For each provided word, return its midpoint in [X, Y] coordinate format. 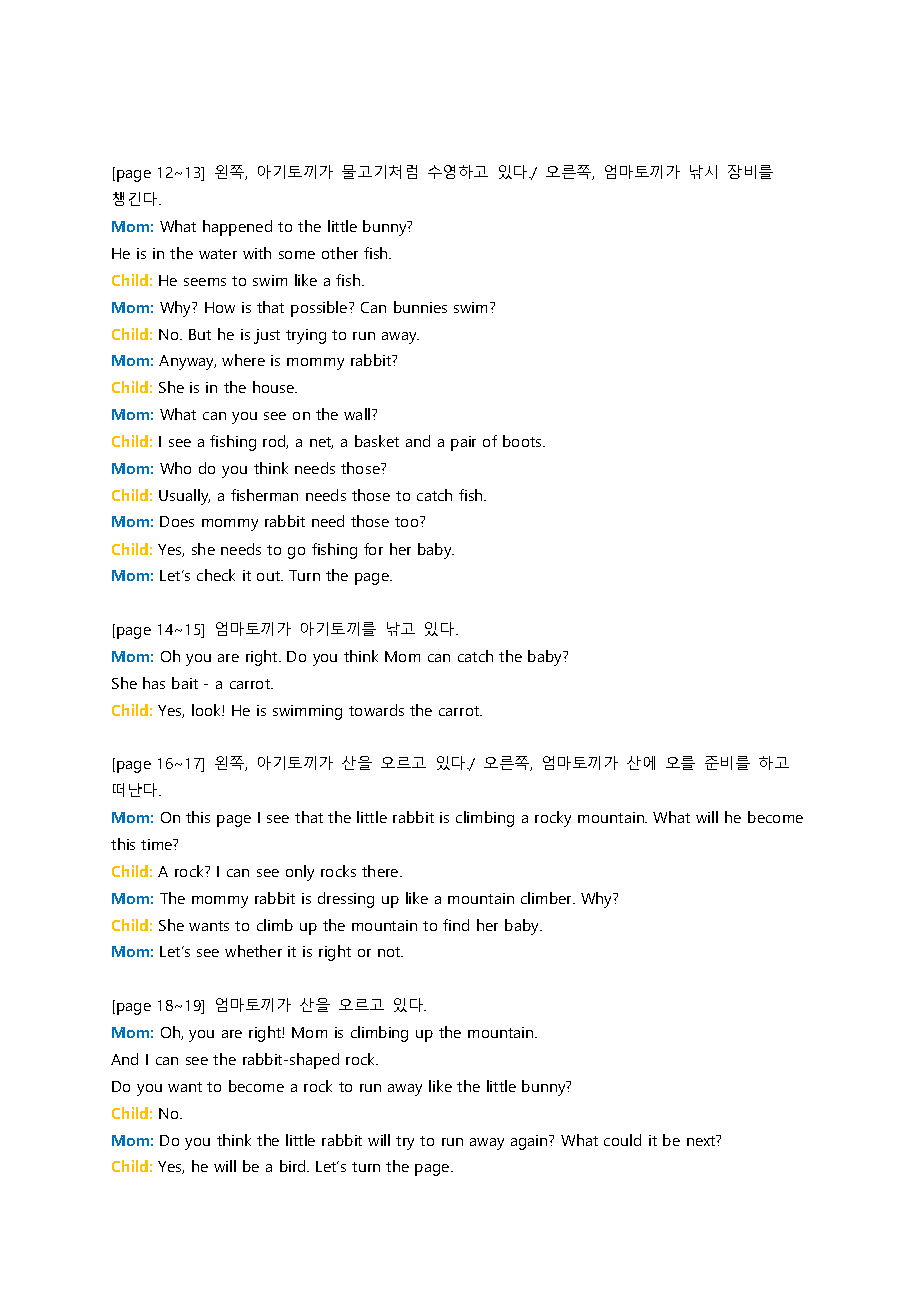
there [381, 871]
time [158, 844]
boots [523, 441]
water [218, 254]
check [216, 575]
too [408, 521]
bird [294, 1166]
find [456, 925]
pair [463, 443]
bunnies [420, 307]
